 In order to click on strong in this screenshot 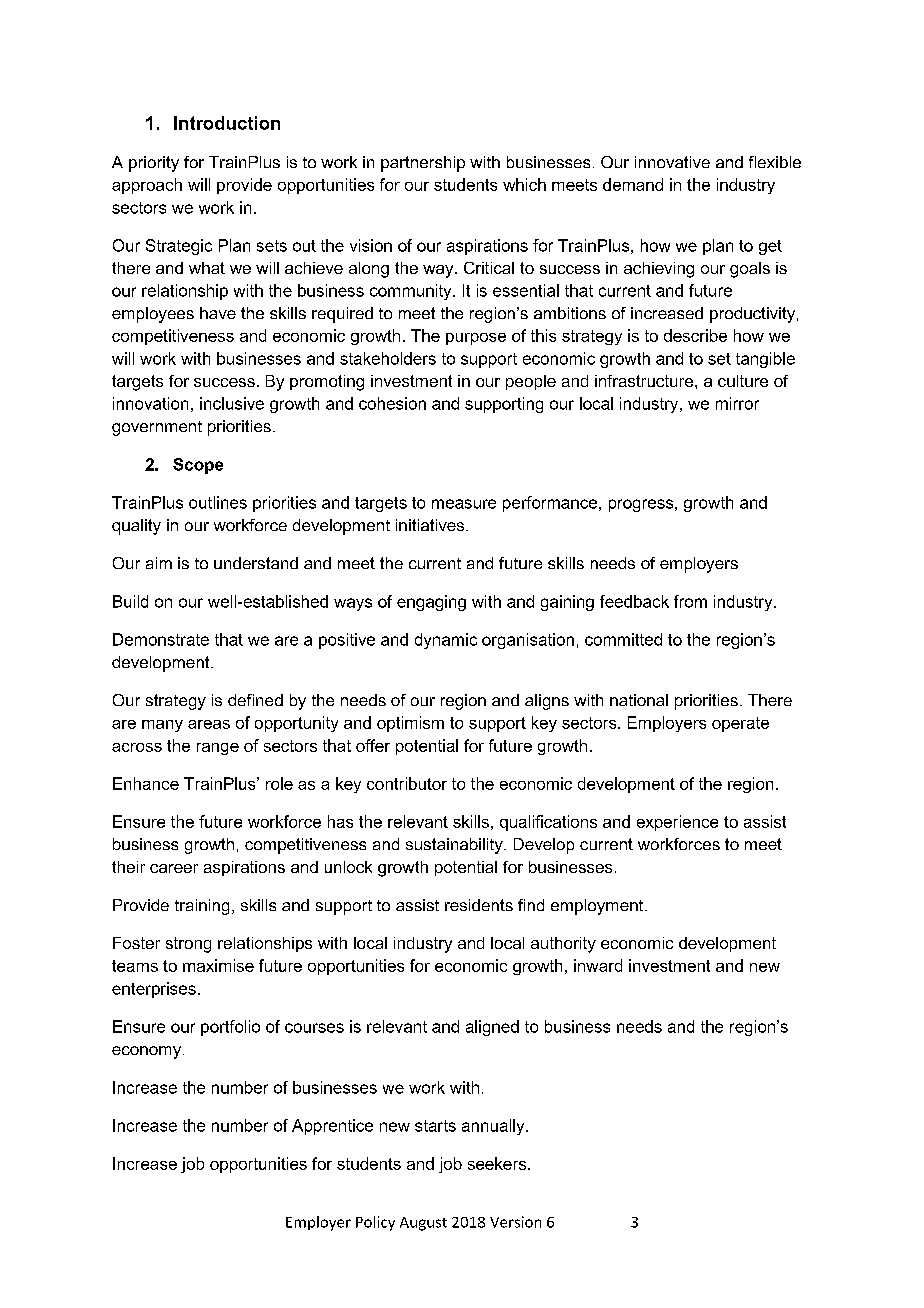, I will do `click(188, 945)`.
